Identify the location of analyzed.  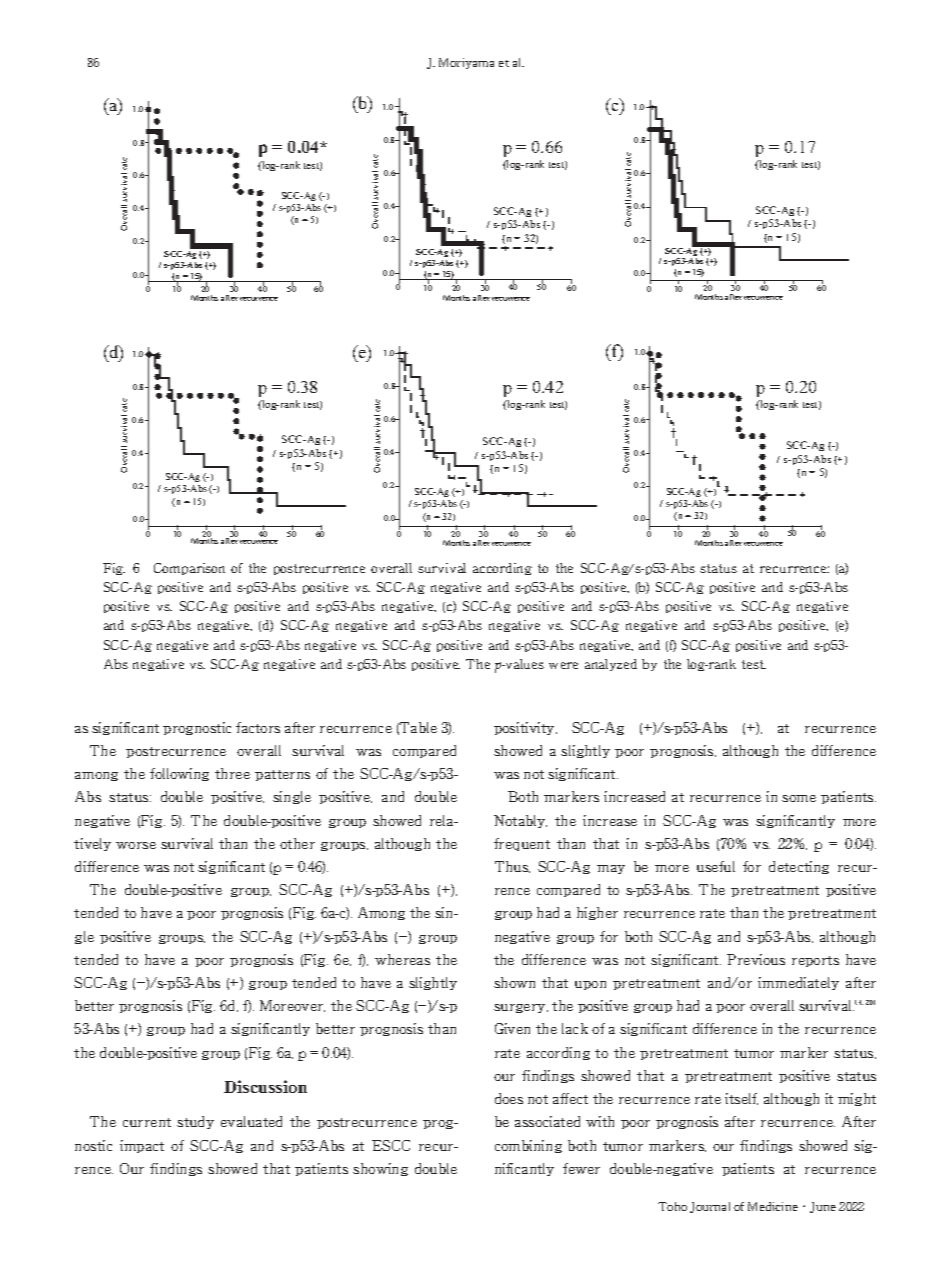
(611, 665).
